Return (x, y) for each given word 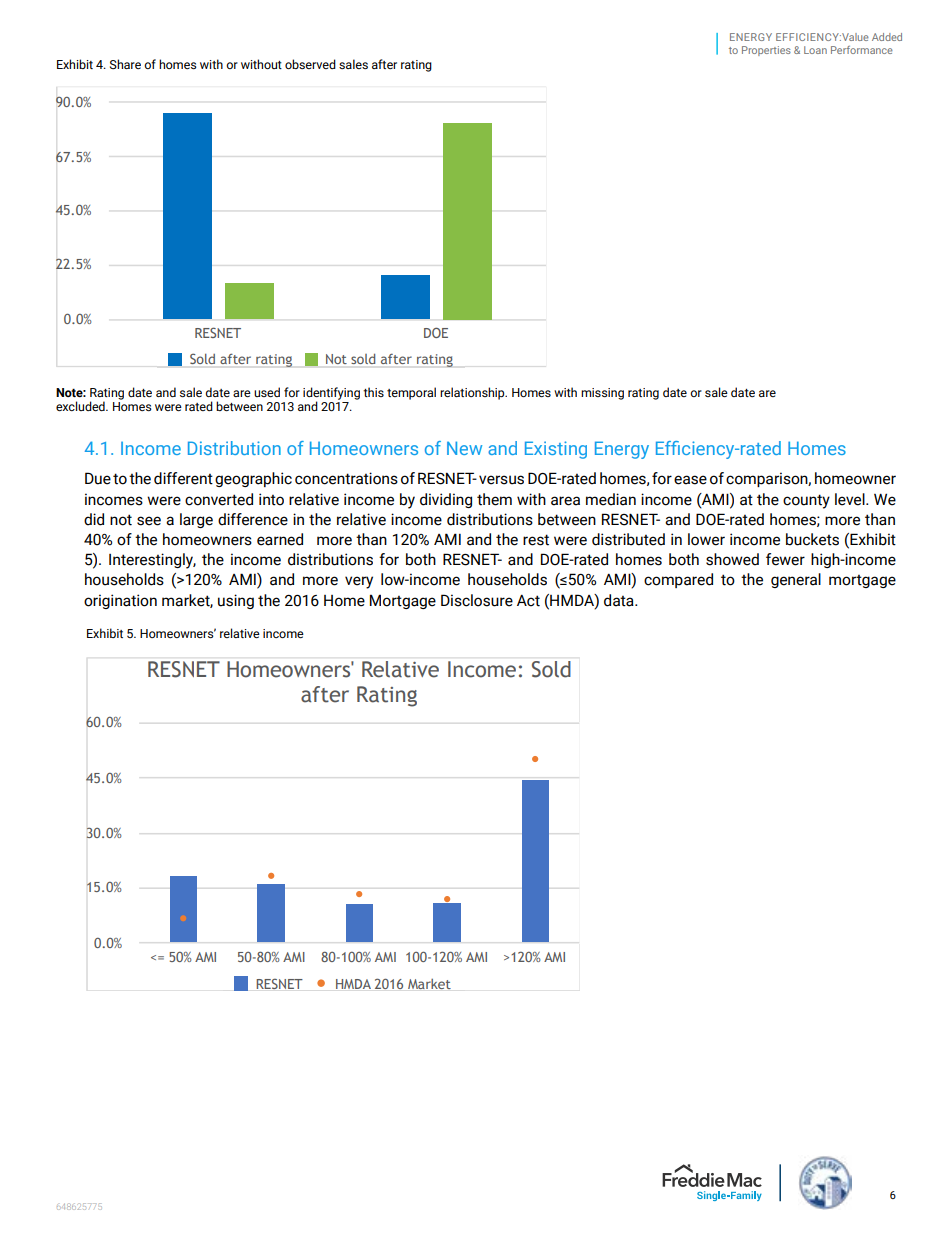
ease (690, 480)
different (183, 478)
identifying (331, 395)
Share (125, 64)
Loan (815, 50)
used (267, 392)
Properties (766, 51)
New (464, 448)
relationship (473, 393)
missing (602, 394)
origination (120, 601)
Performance (862, 50)
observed (310, 64)
